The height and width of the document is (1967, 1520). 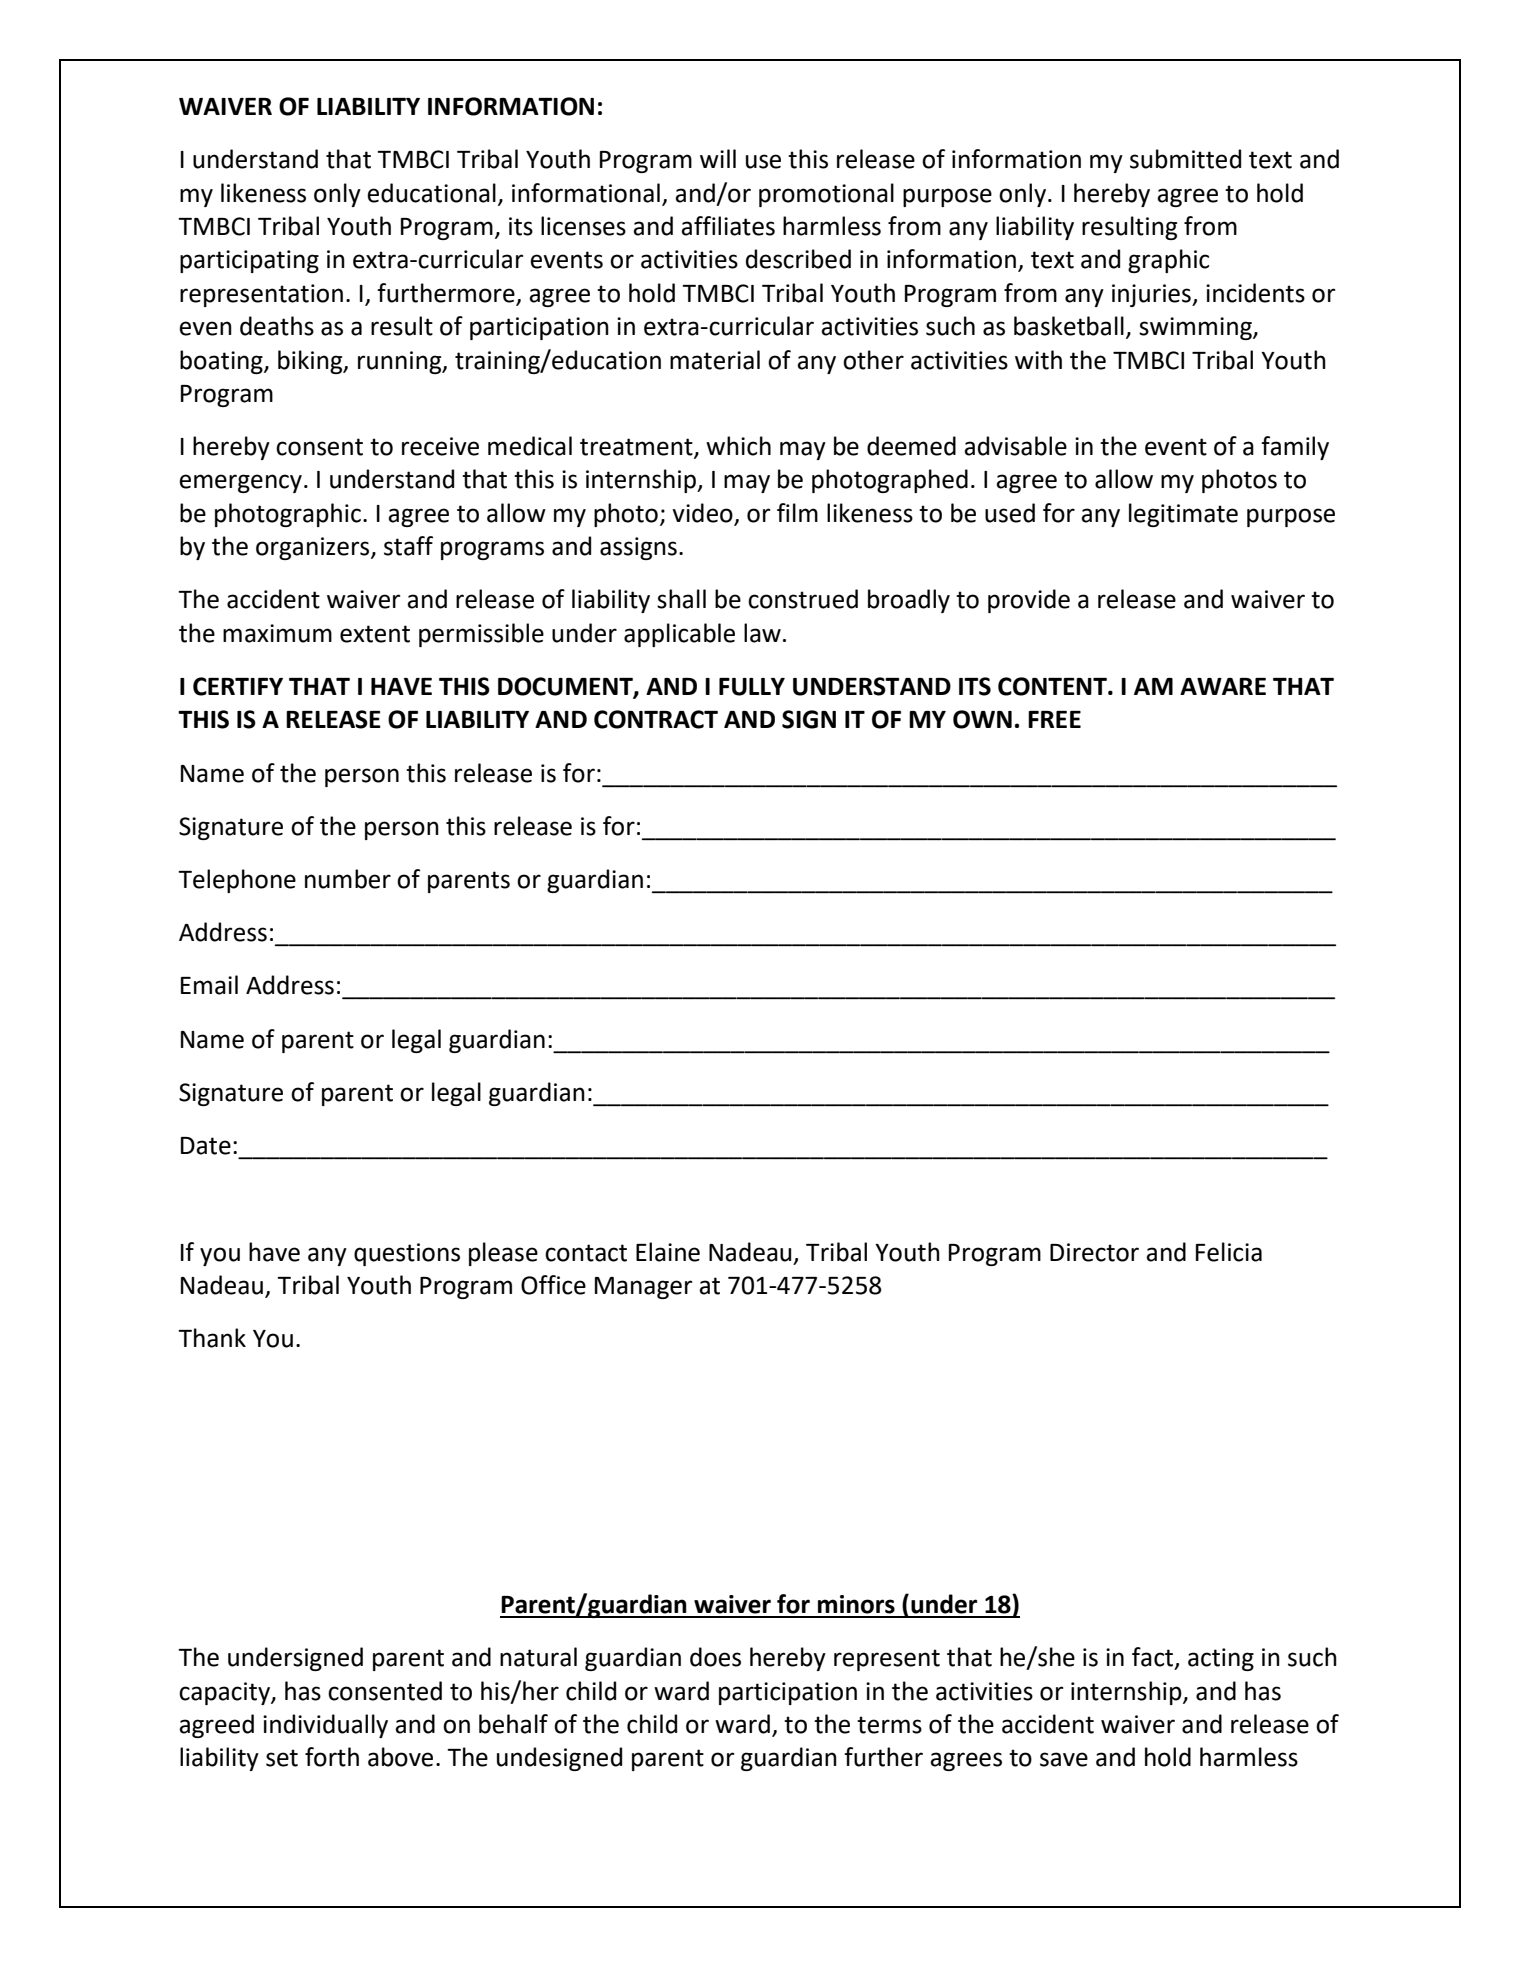 What do you see at coordinates (238, 686) in the document?
I see `CERTIFY` at bounding box center [238, 686].
